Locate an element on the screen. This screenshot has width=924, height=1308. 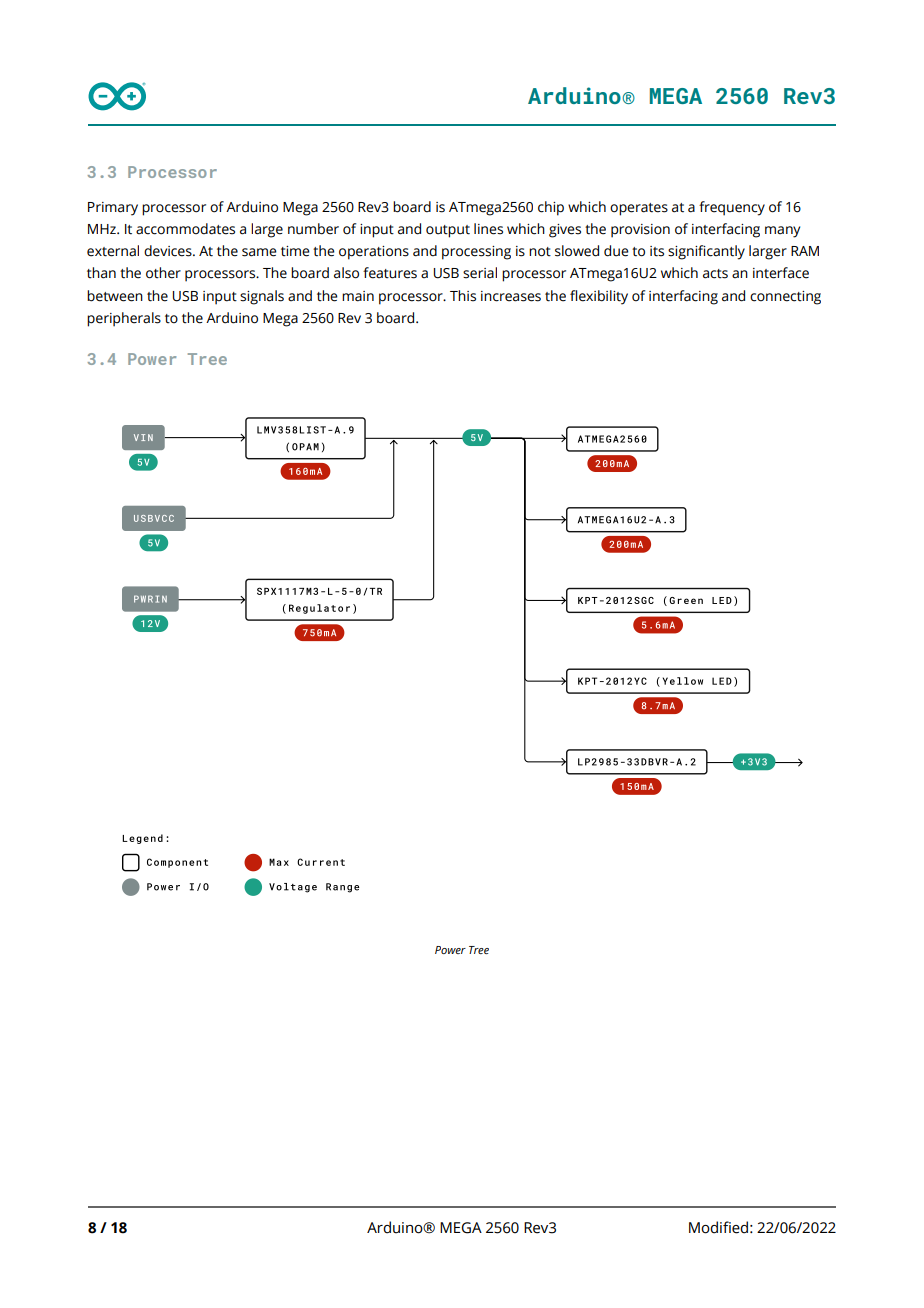
increases is located at coordinates (511, 296).
